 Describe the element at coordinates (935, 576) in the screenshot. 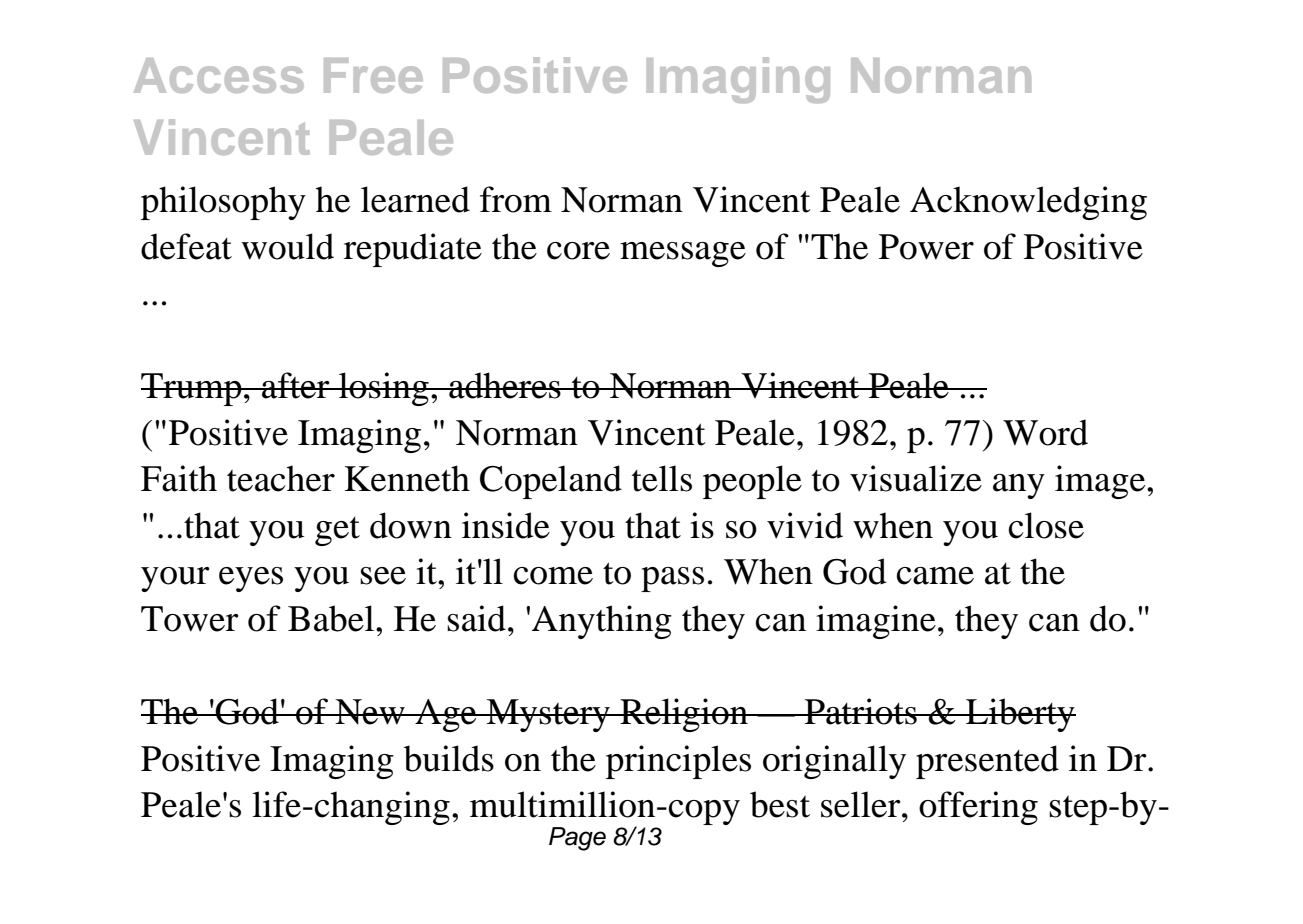

I see `came` at that location.
